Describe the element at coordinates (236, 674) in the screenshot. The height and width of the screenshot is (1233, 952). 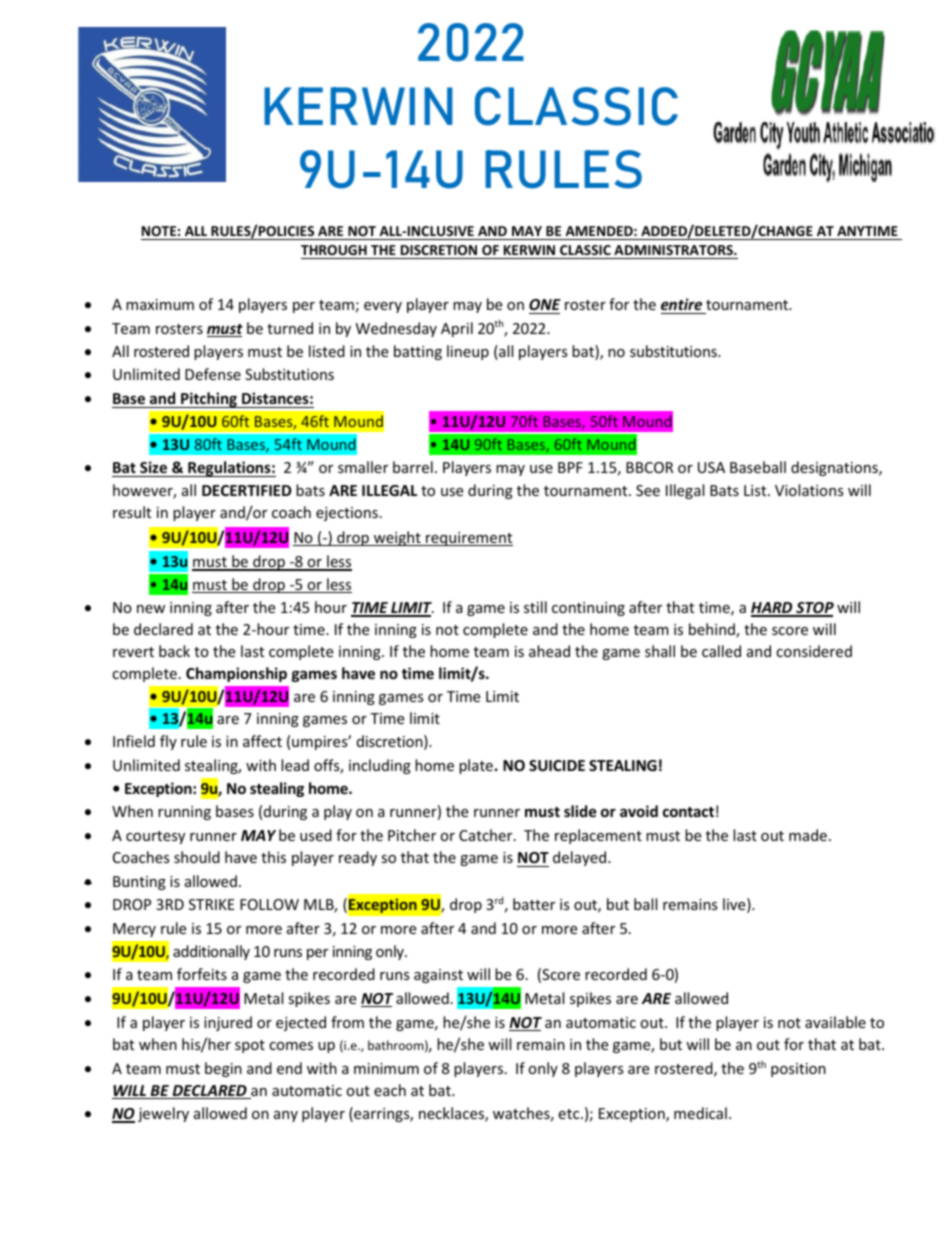
I see `Championship` at that location.
